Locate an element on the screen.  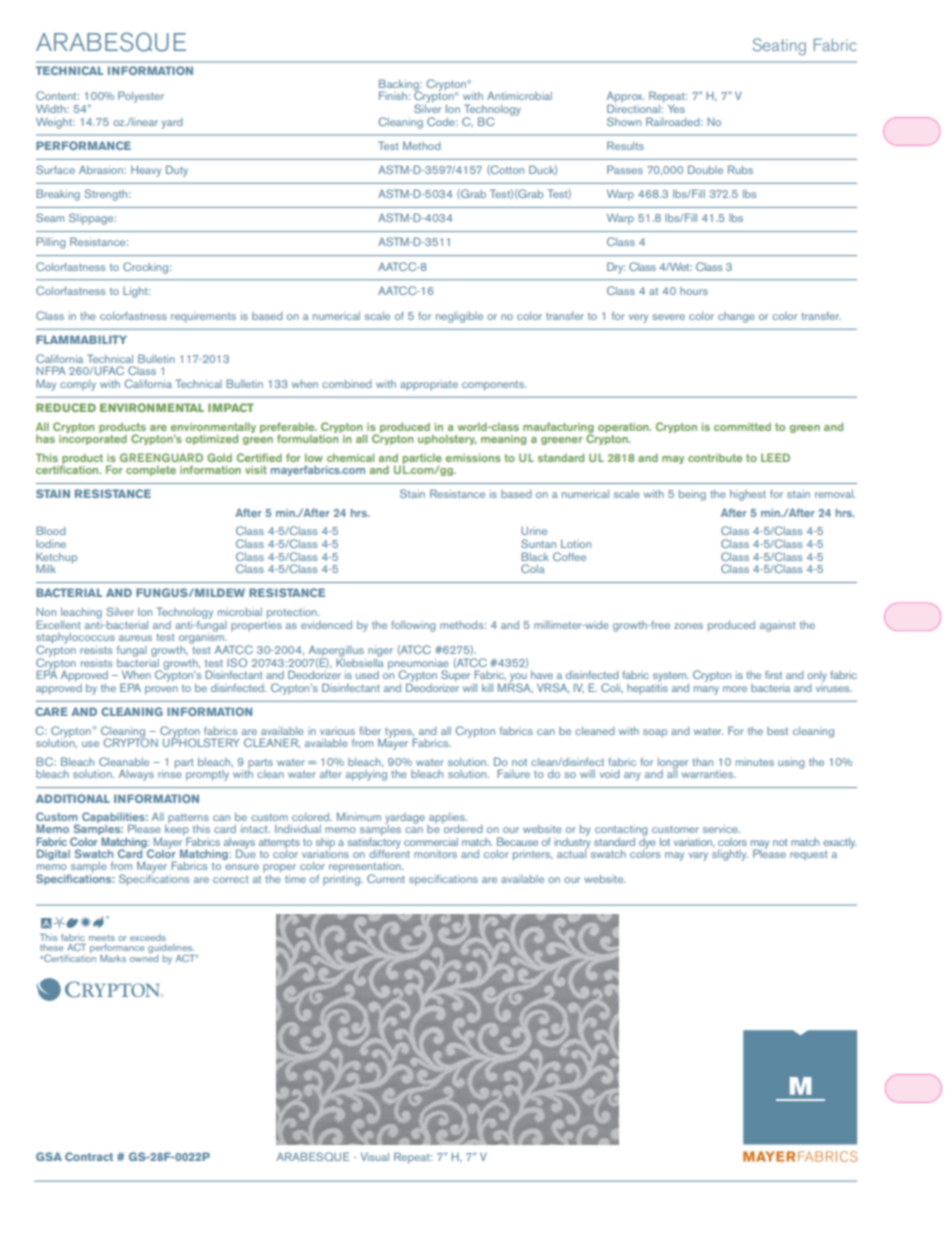
vary is located at coordinates (698, 856).
